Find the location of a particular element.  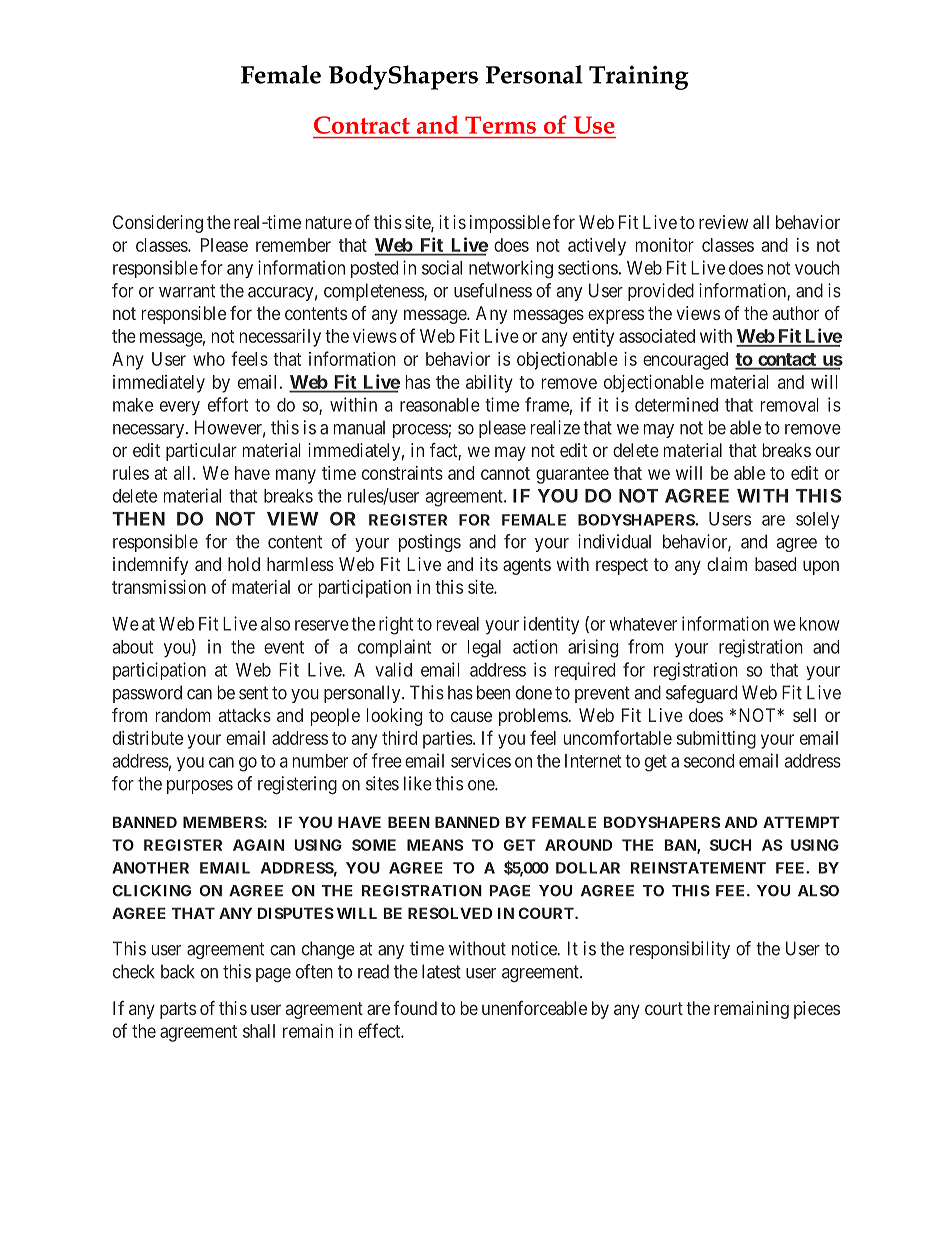

parts is located at coordinates (178, 1010).
